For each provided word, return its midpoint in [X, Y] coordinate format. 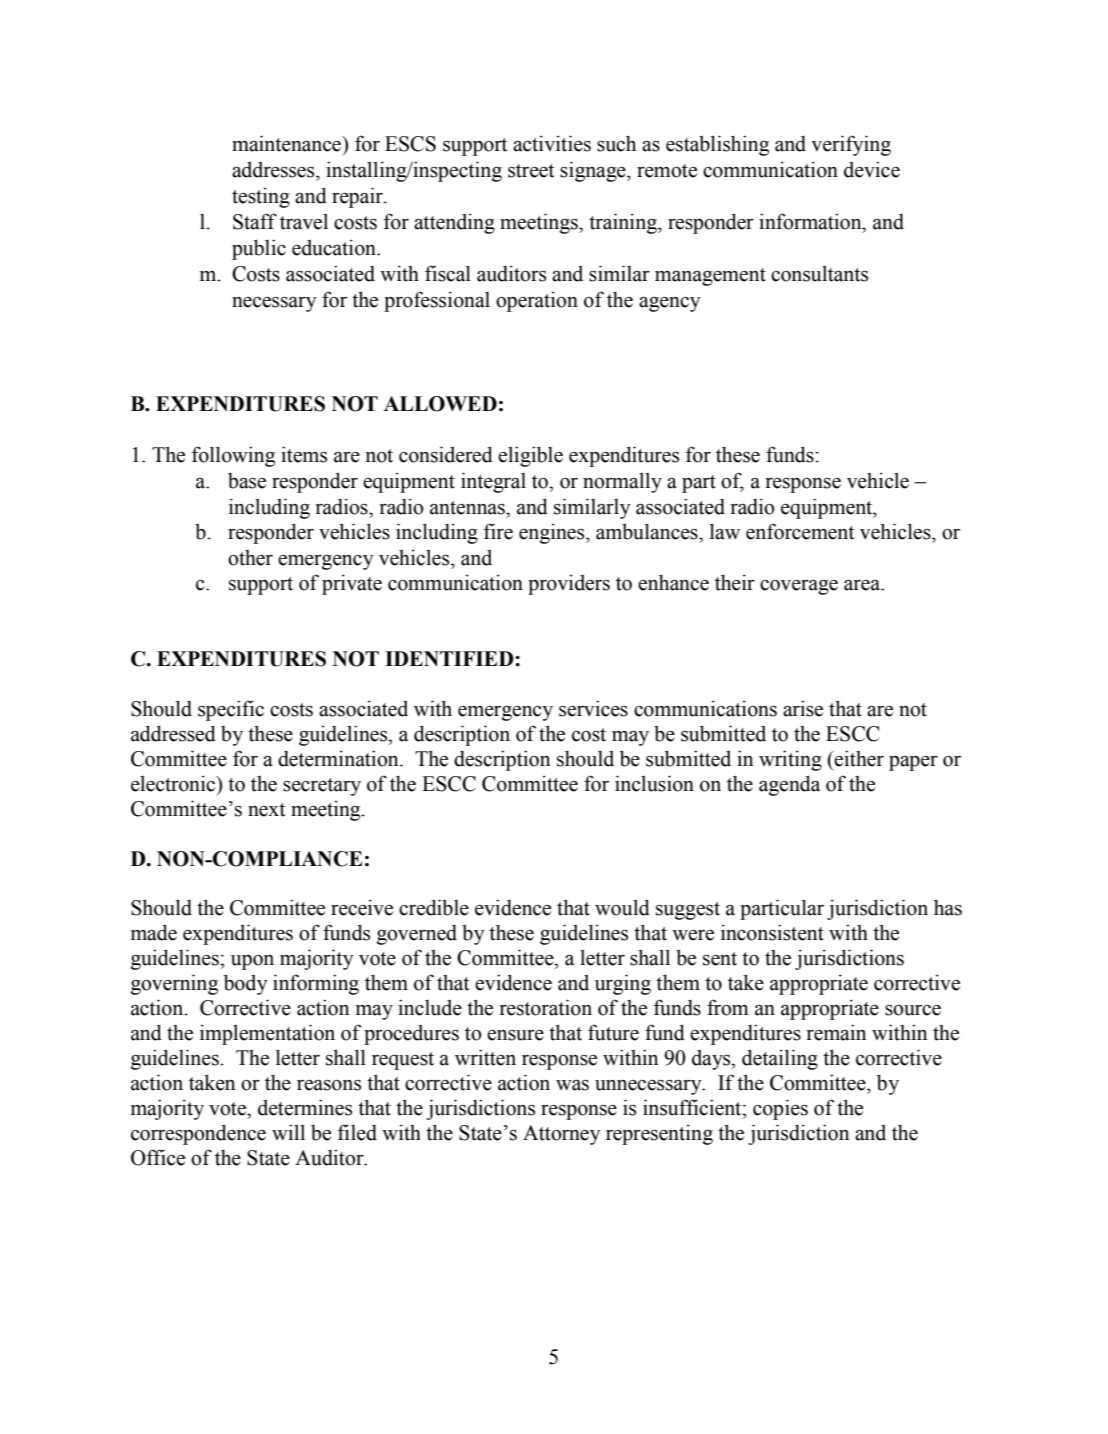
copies [780, 1109]
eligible [530, 456]
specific [231, 710]
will [288, 1132]
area [863, 585]
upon [252, 962]
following [233, 456]
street [531, 171]
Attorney [562, 1135]
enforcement [800, 531]
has [948, 908]
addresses [274, 170]
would [622, 907]
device [872, 169]
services [593, 708]
